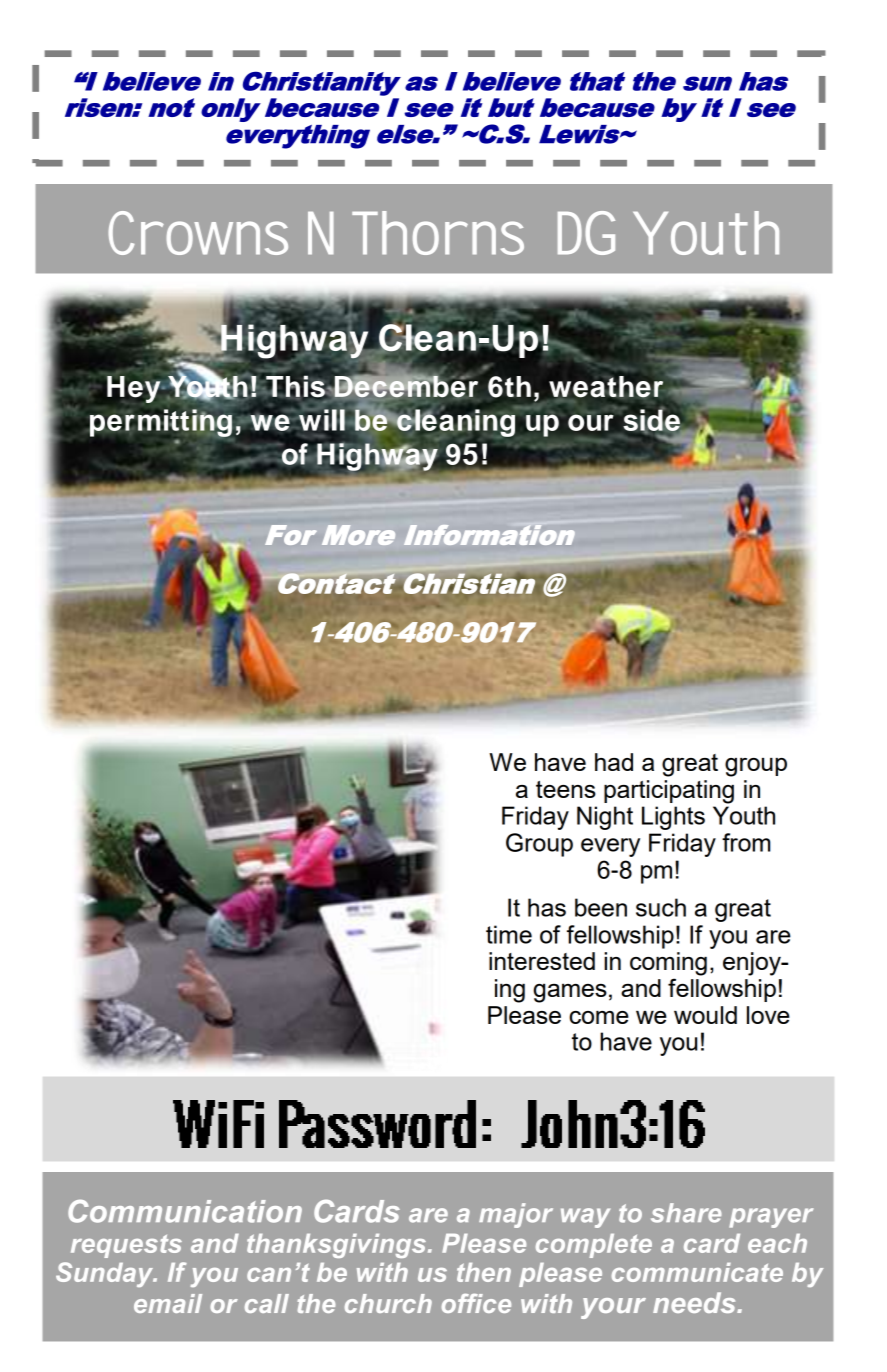  I want to click on email, so click(168, 1303).
